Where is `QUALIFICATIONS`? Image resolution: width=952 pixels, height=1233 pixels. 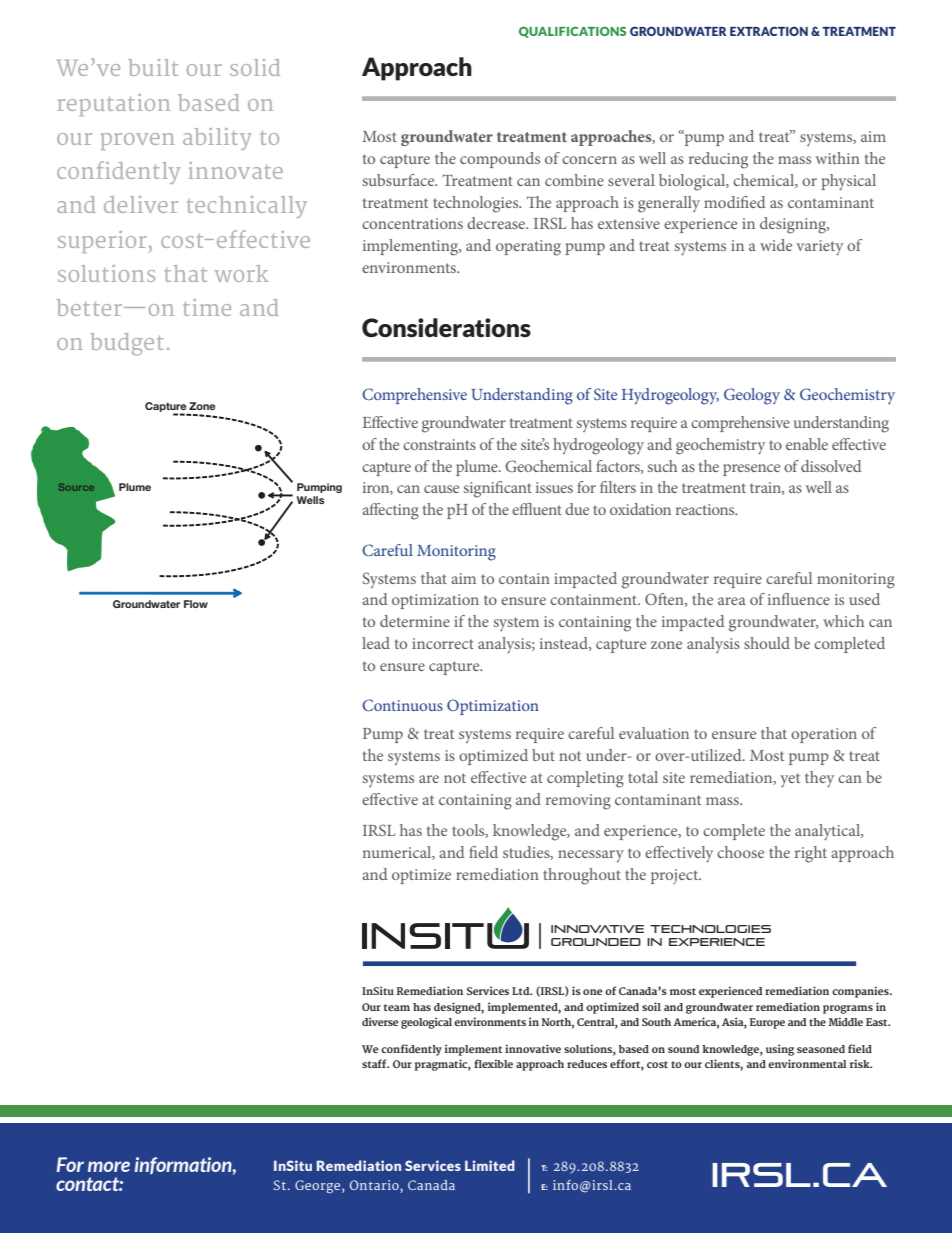
QUALIFICATIONS is located at coordinates (572, 32).
